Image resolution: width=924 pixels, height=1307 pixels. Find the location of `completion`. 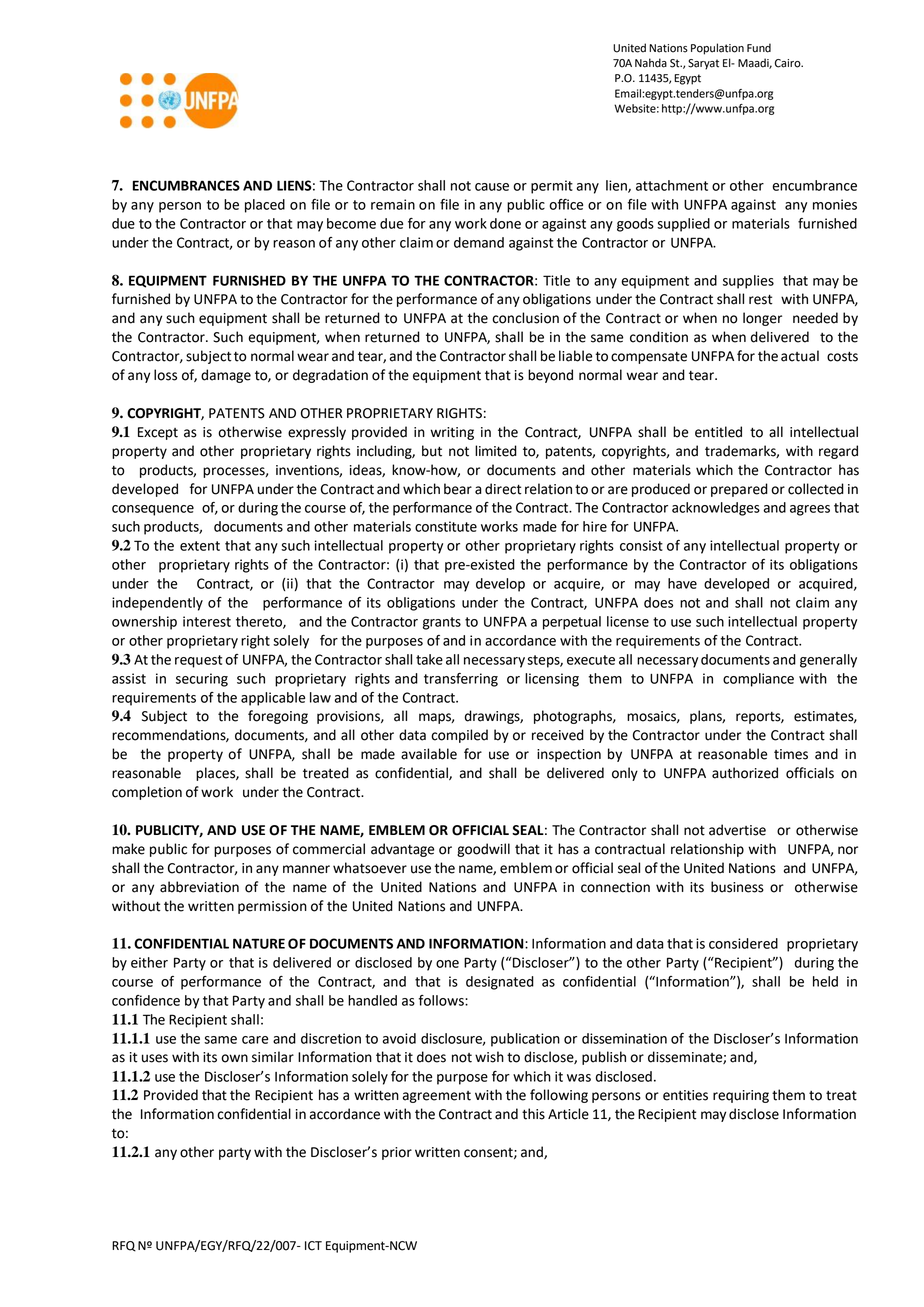

completion is located at coordinates (147, 793).
